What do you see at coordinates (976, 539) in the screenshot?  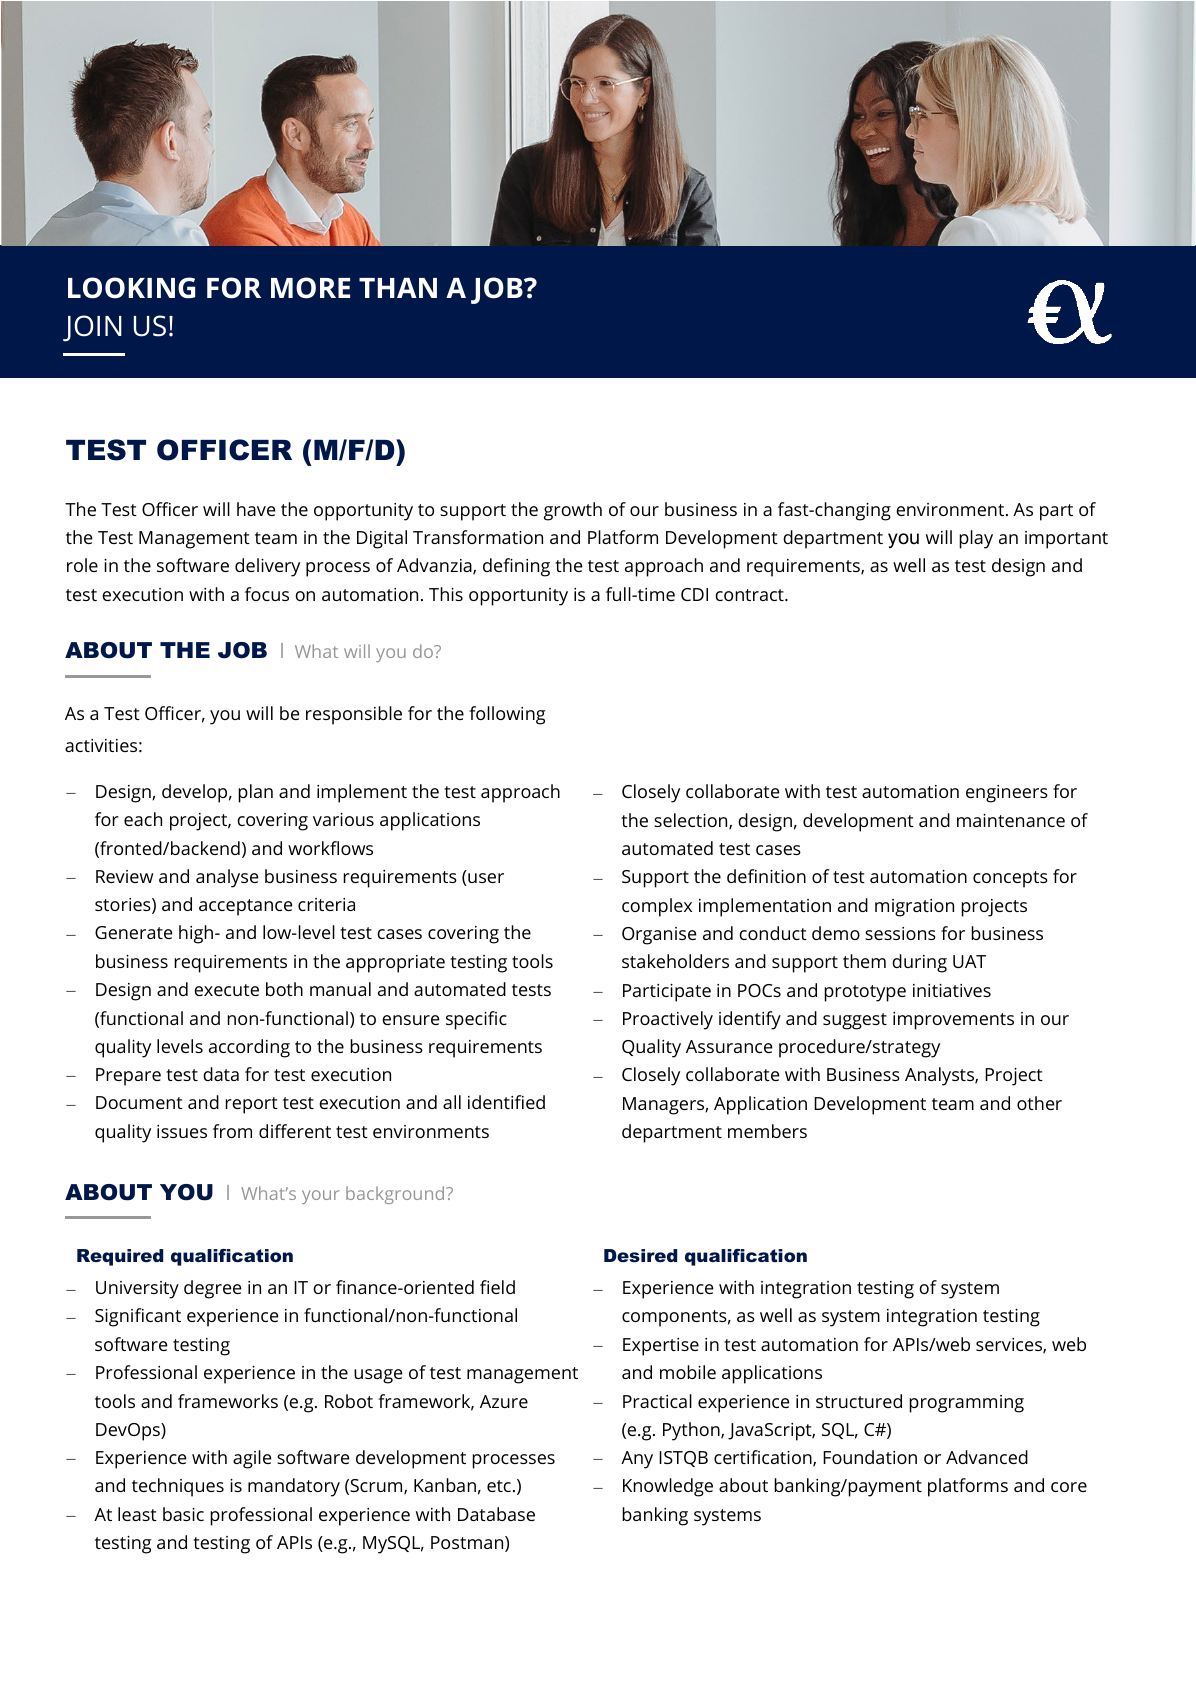 I see `play` at bounding box center [976, 539].
